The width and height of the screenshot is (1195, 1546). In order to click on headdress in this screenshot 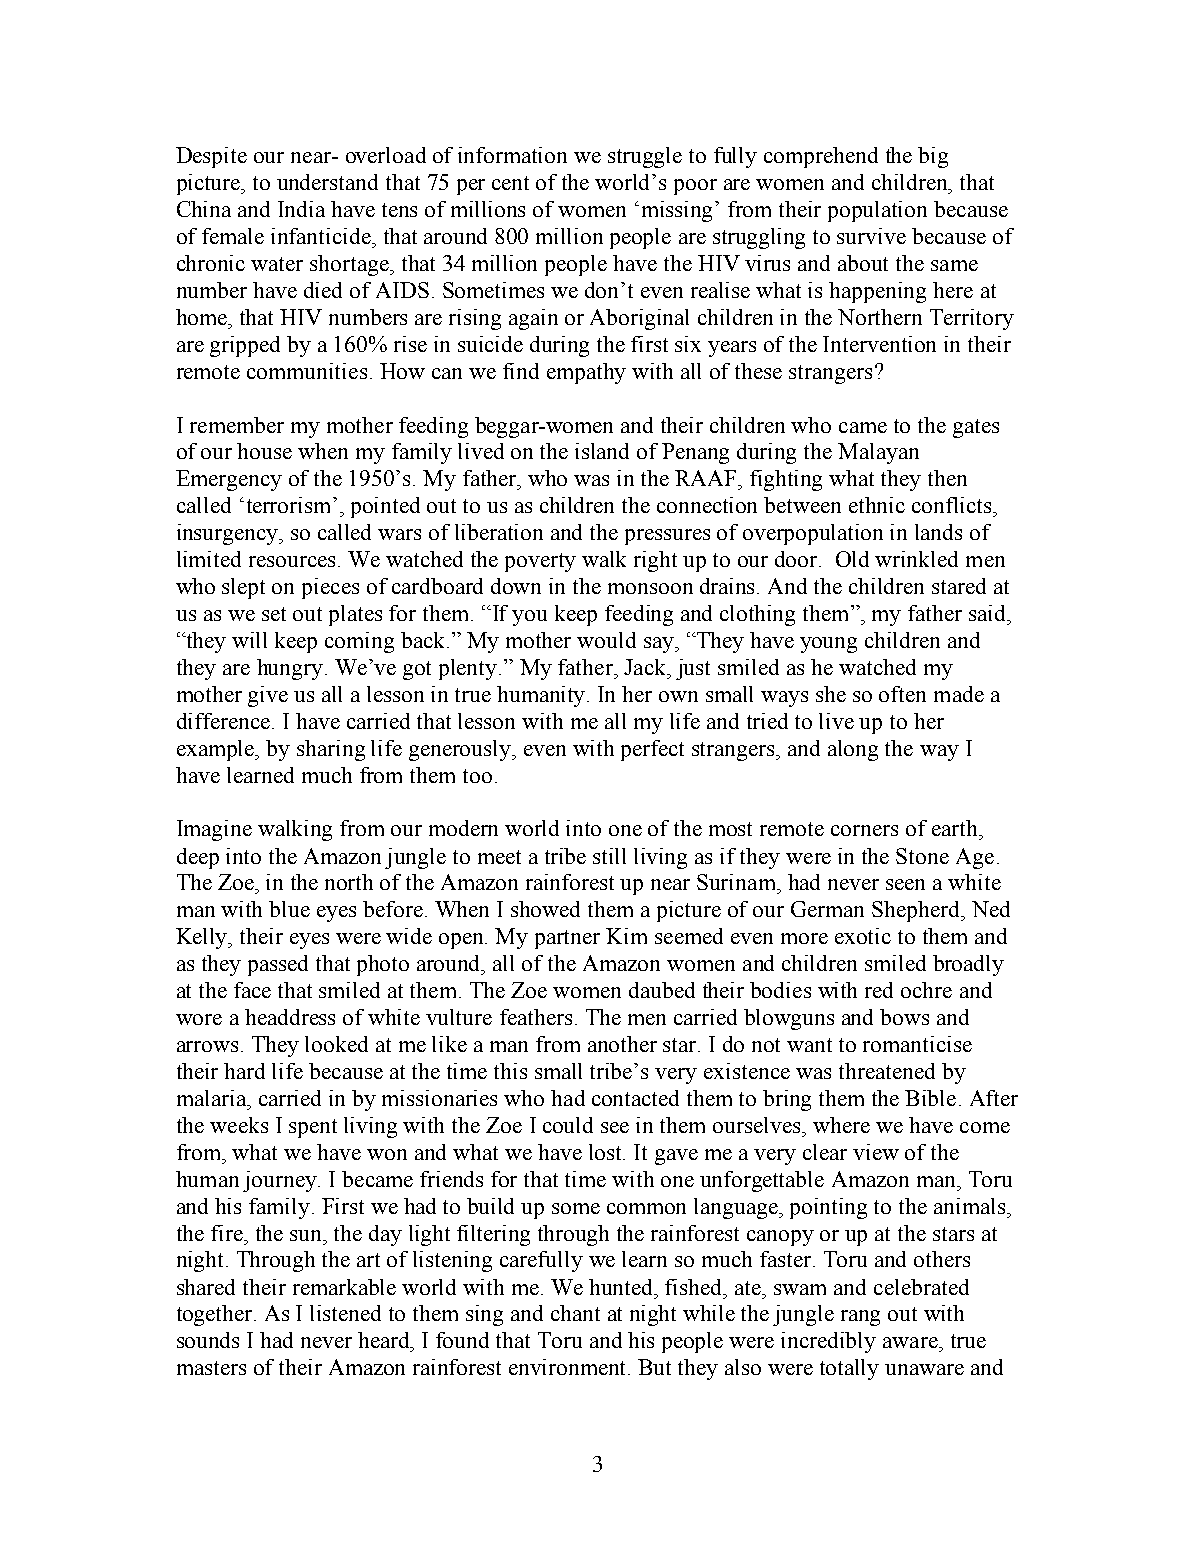, I will do `click(290, 1017)`.
